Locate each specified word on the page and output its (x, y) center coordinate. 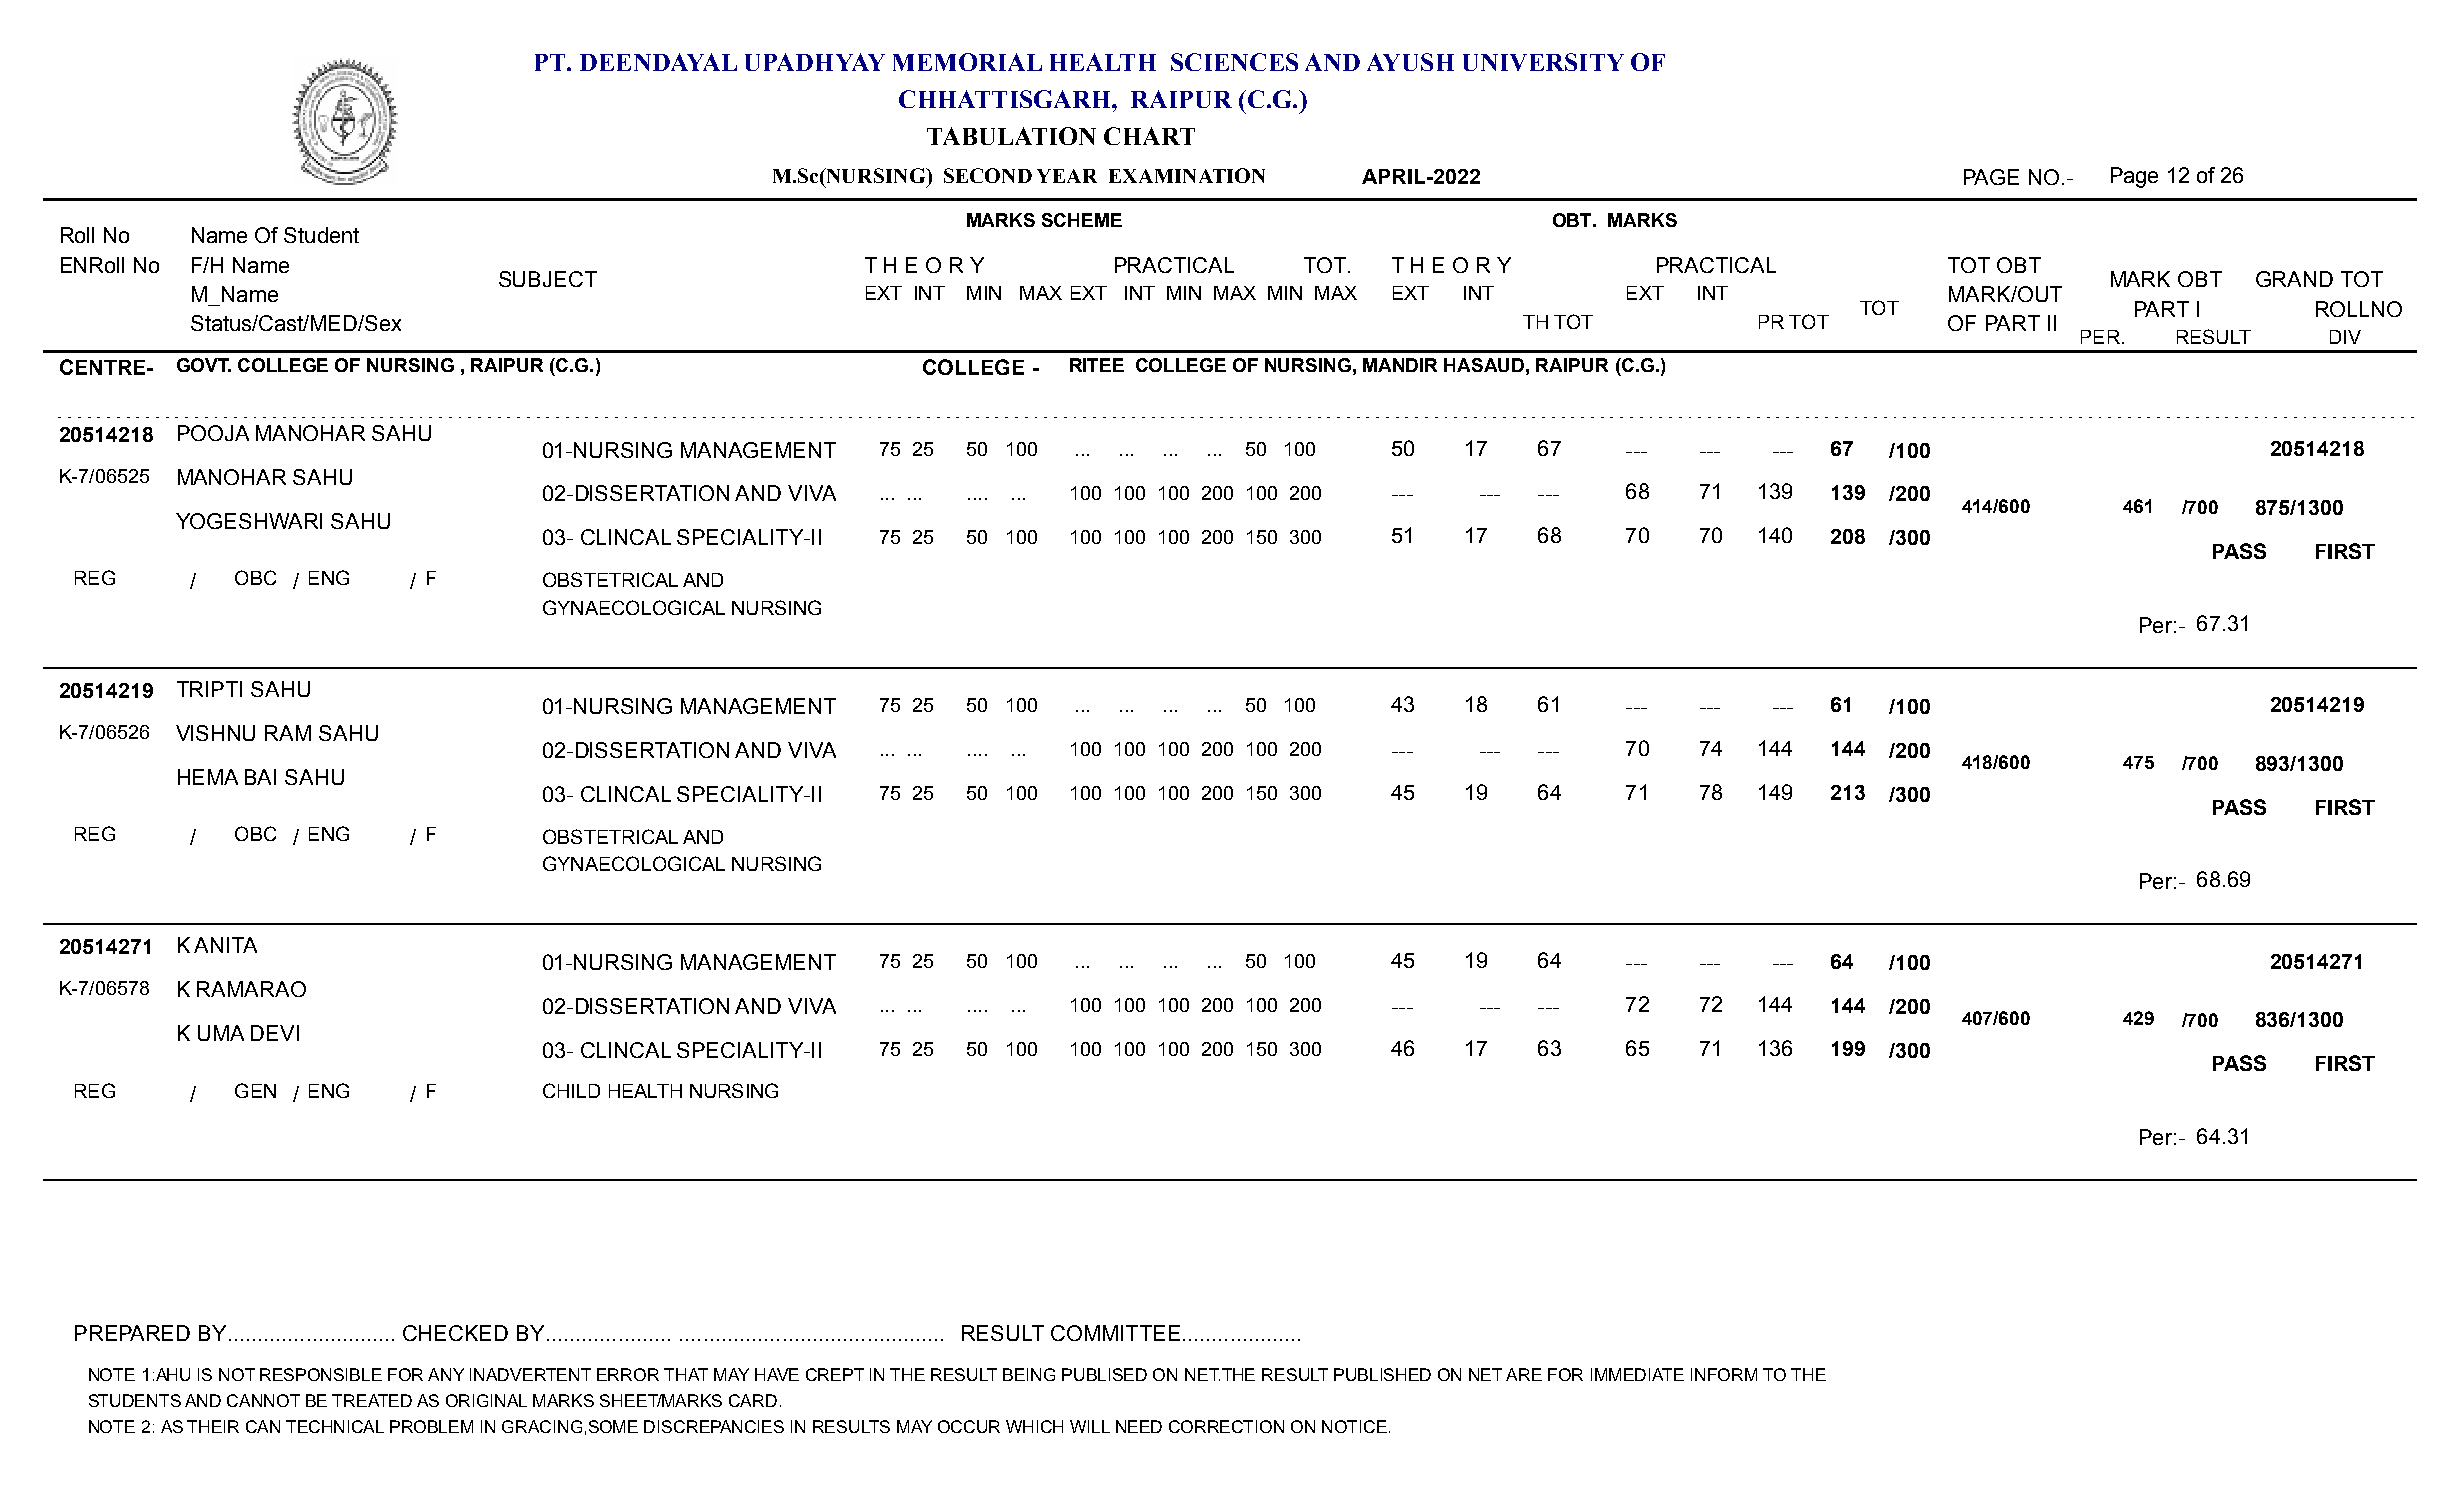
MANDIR (1400, 365)
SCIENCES (1234, 62)
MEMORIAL (967, 62)
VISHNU (215, 733)
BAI (260, 777)
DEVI (275, 1033)
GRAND (2294, 279)
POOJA (213, 433)
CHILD (571, 1090)
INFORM (1724, 1374)
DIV (2345, 337)
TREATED (372, 1400)
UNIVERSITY (1543, 62)
